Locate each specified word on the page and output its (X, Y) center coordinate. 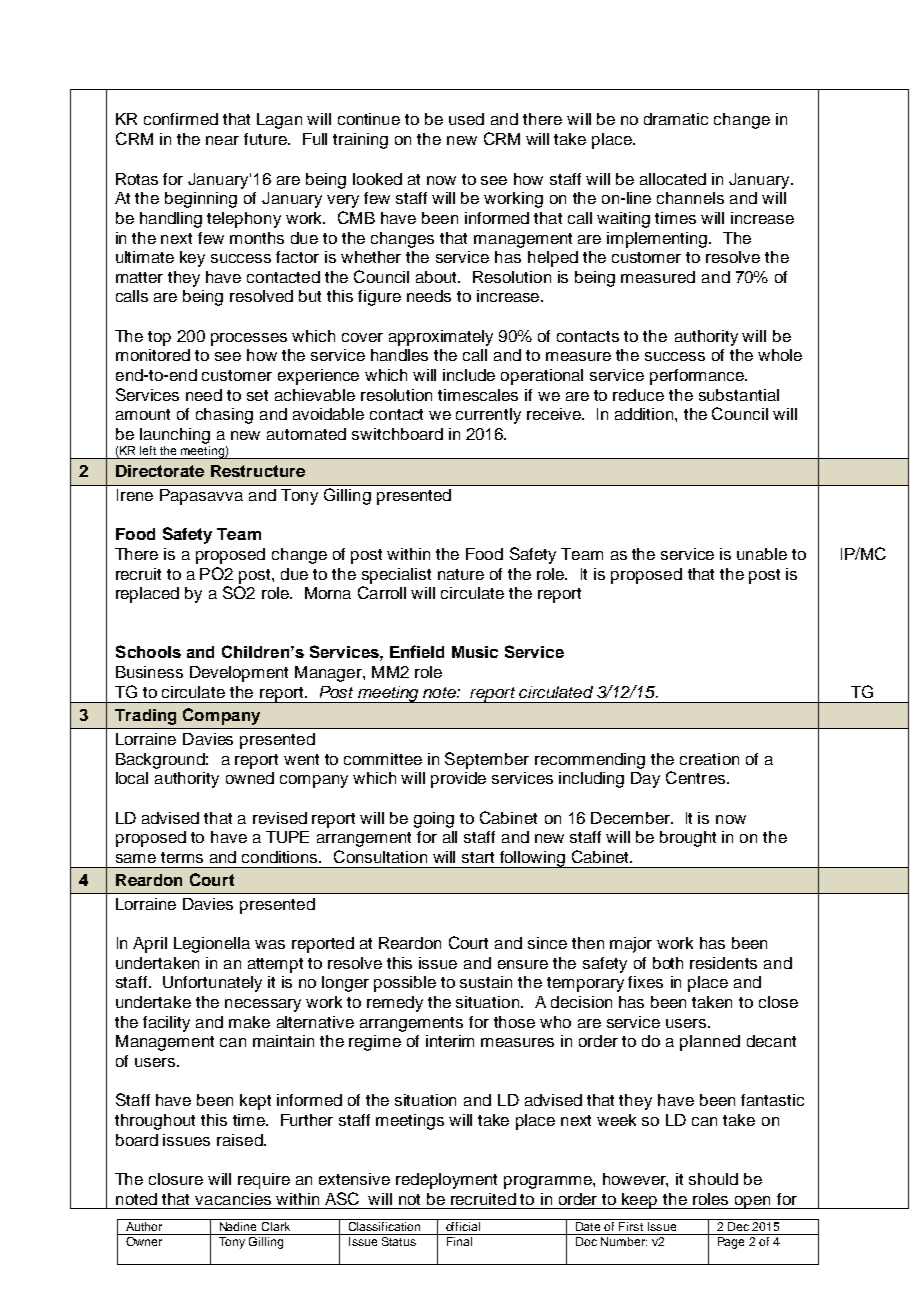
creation (709, 759)
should (713, 1179)
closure (176, 1179)
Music (475, 652)
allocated (673, 179)
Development (239, 674)
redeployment (446, 1181)
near (222, 140)
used (466, 119)
